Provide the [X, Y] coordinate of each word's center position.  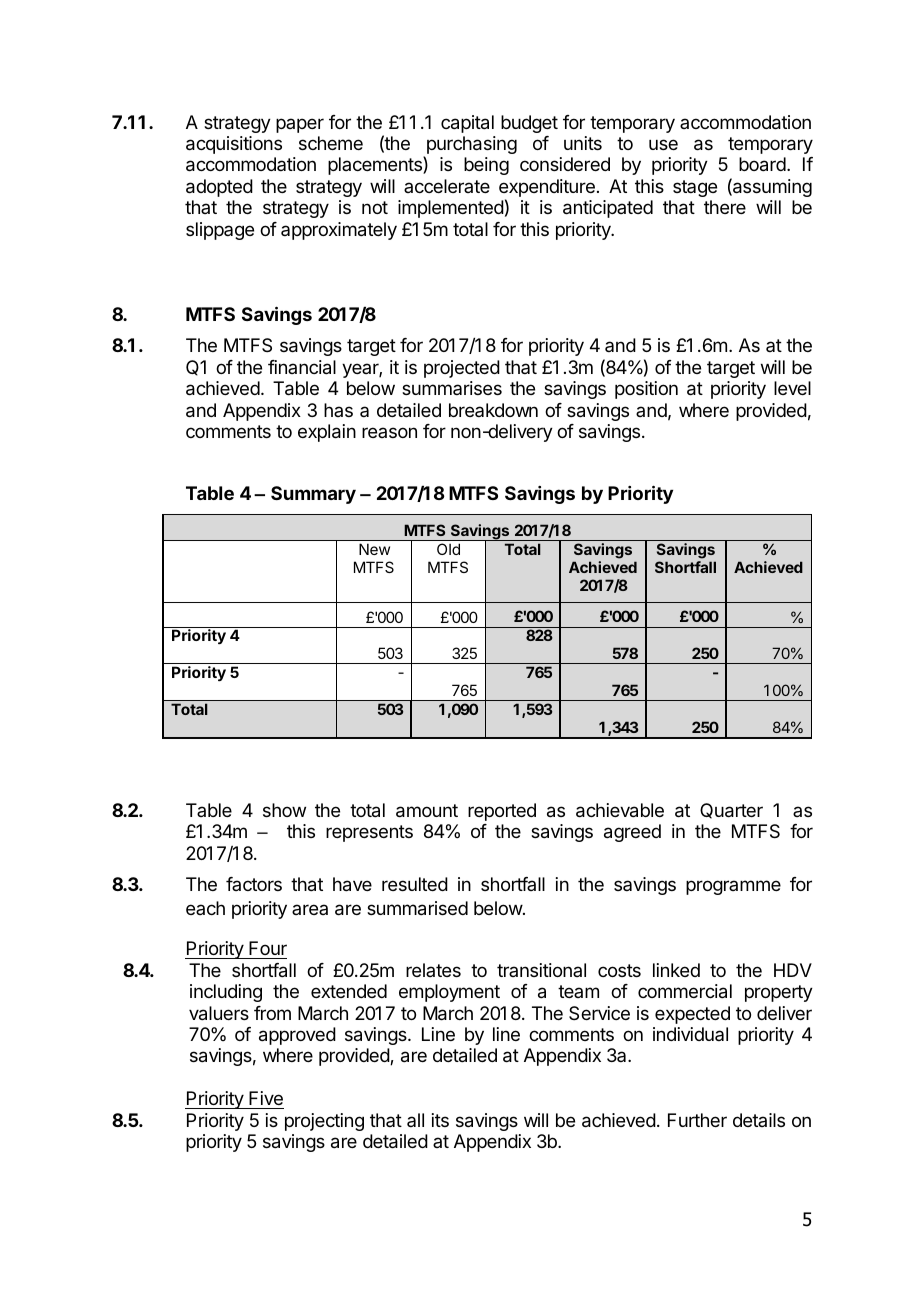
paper [300, 125]
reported [502, 812]
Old [448, 549]
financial [302, 367]
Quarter [731, 811]
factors [254, 884]
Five [265, 1100]
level [792, 388]
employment [449, 993]
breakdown [493, 410]
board [762, 164]
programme [733, 887]
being [486, 166]
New [374, 549]
